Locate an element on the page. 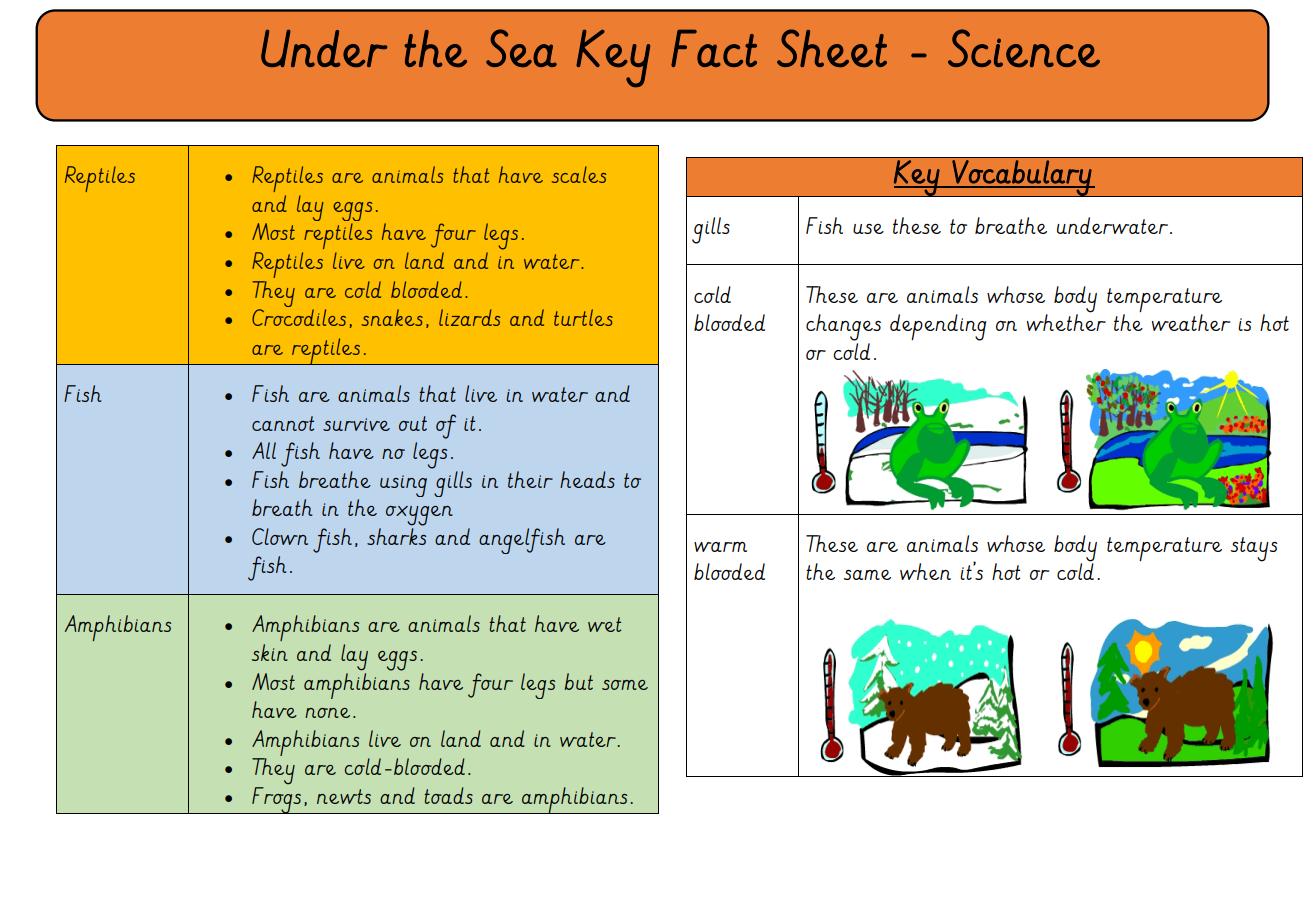  sharks is located at coordinates (396, 536).
